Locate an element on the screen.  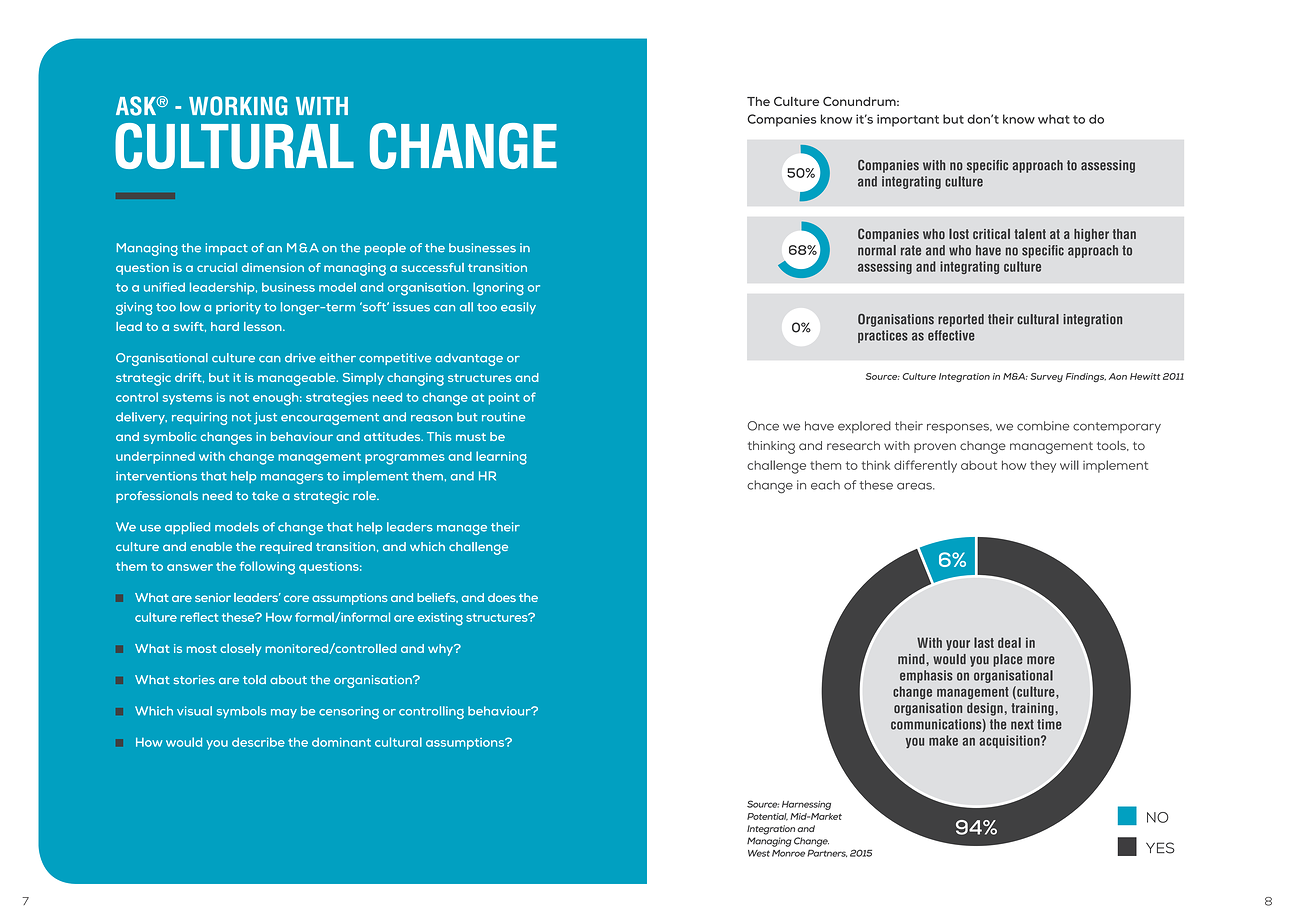
just is located at coordinates (265, 418).
